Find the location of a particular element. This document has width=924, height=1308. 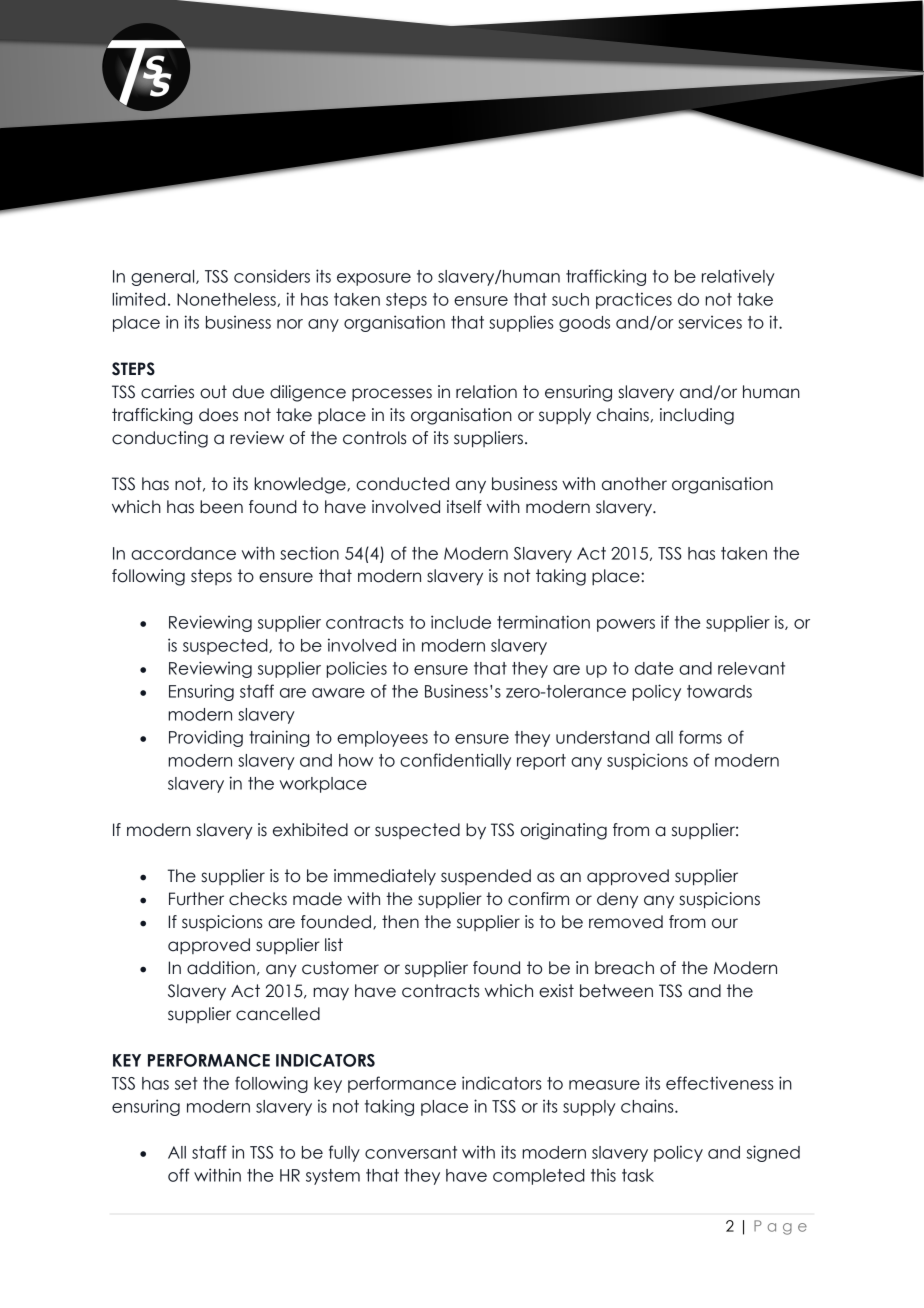

services is located at coordinates (710, 322).
